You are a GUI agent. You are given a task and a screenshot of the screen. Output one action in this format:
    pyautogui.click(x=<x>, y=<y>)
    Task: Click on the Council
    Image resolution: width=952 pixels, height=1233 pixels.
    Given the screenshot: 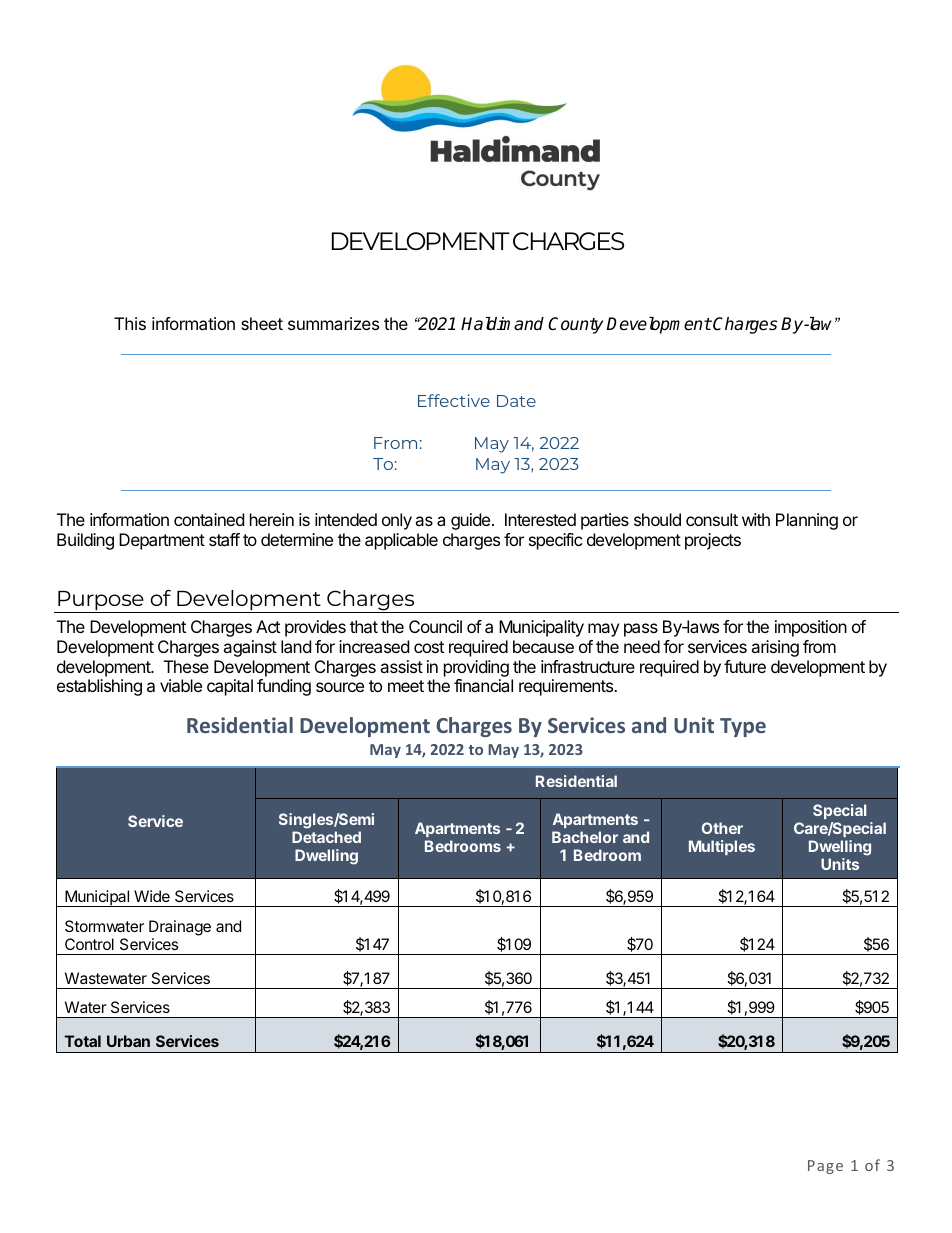 What is the action you would take?
    pyautogui.click(x=435, y=626)
